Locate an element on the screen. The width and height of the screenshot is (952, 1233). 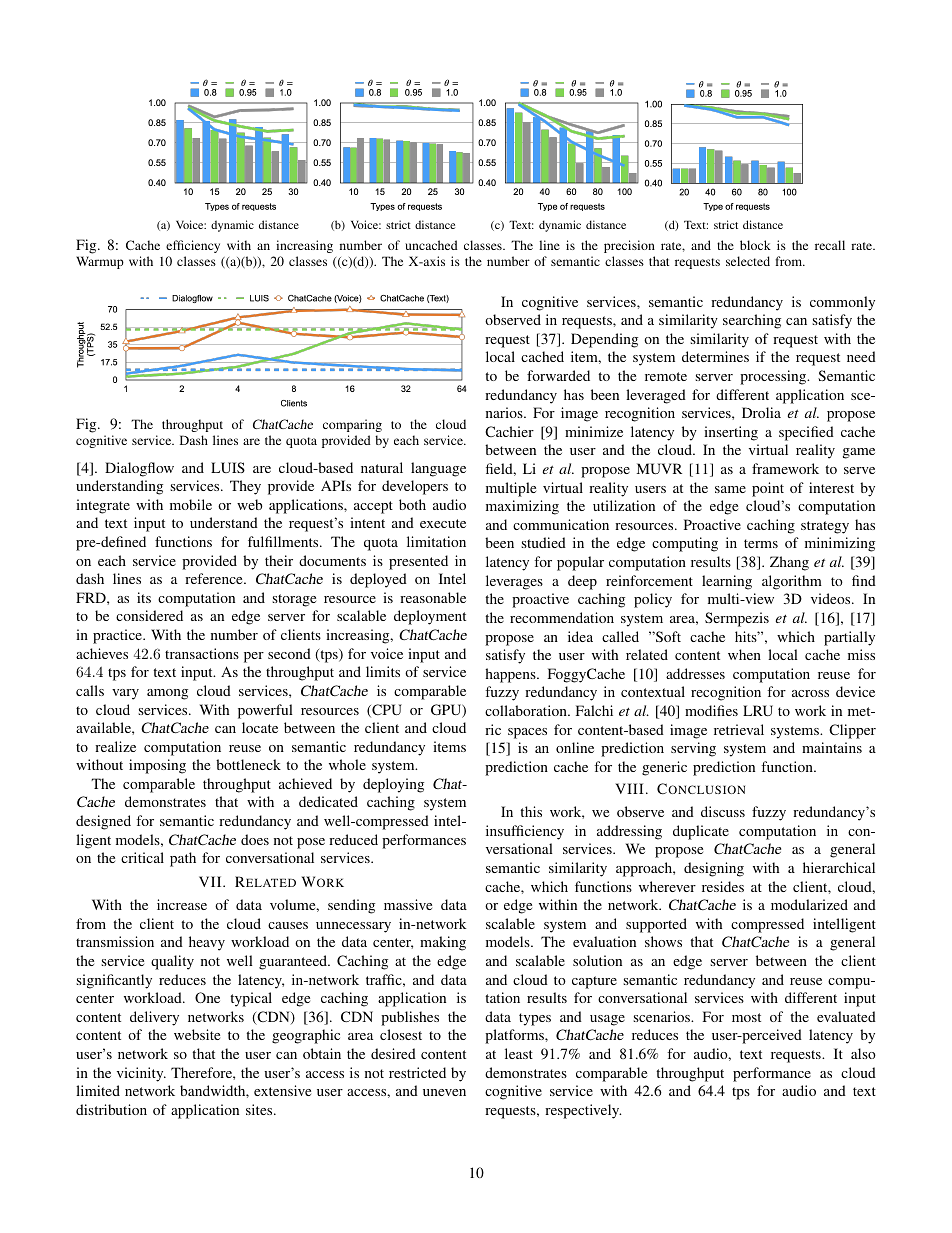
vicinity is located at coordinates (141, 1074).
